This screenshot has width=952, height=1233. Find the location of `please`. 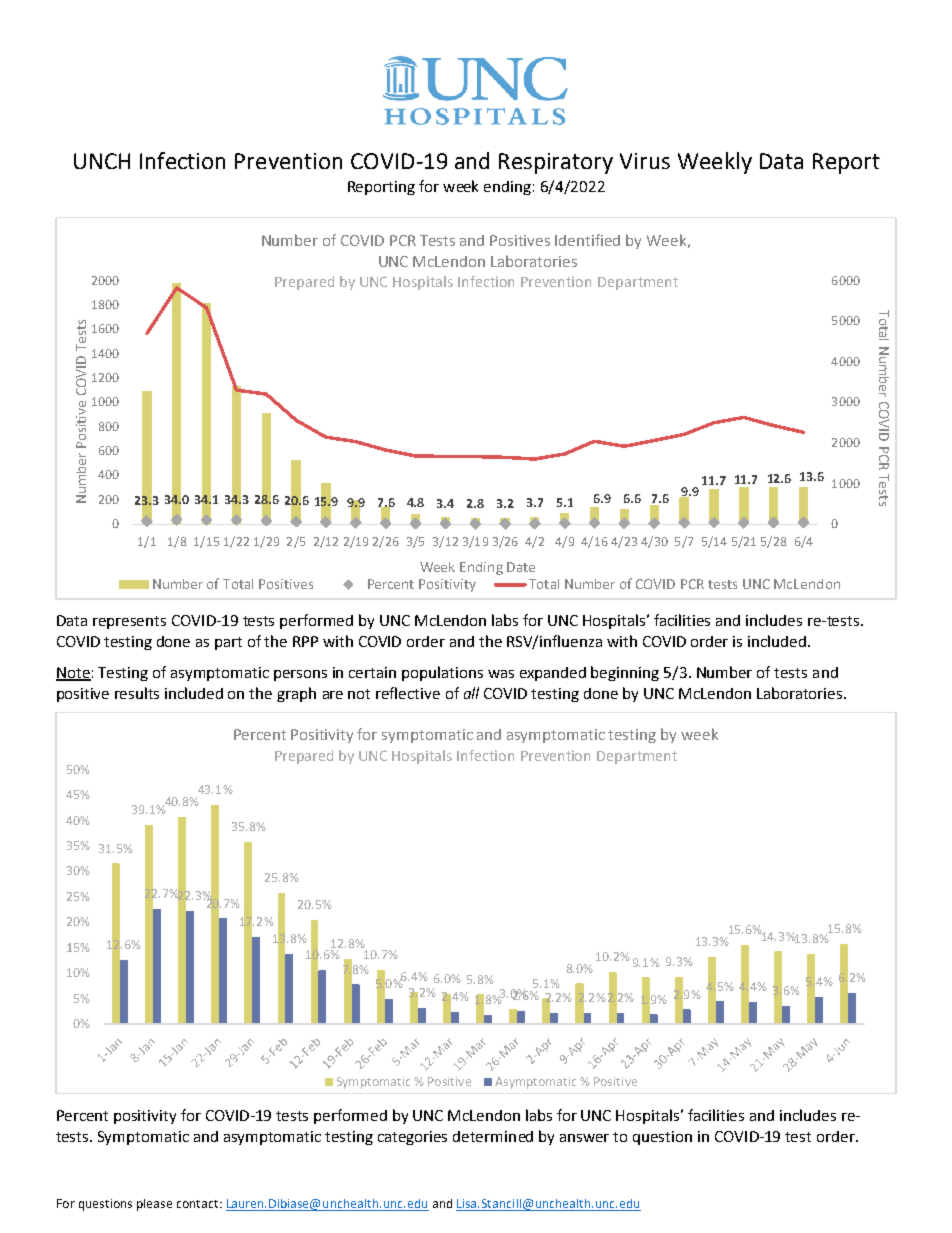

please is located at coordinates (154, 1205).
